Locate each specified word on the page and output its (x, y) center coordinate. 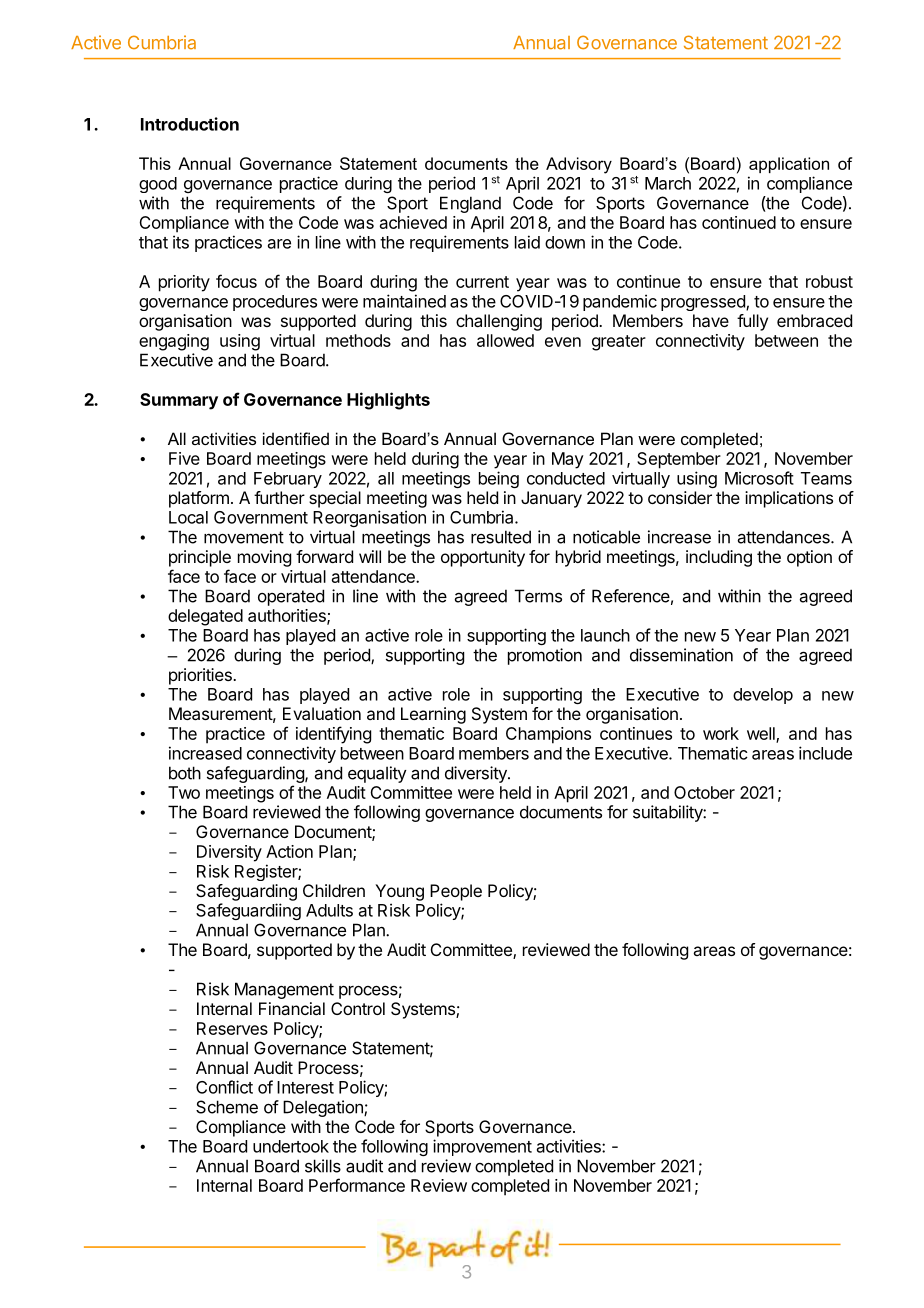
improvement (482, 1147)
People (456, 892)
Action (289, 851)
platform (199, 499)
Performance (357, 1185)
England (470, 204)
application (789, 165)
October (704, 792)
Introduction (190, 124)
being (499, 479)
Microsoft (759, 478)
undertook (291, 1146)
